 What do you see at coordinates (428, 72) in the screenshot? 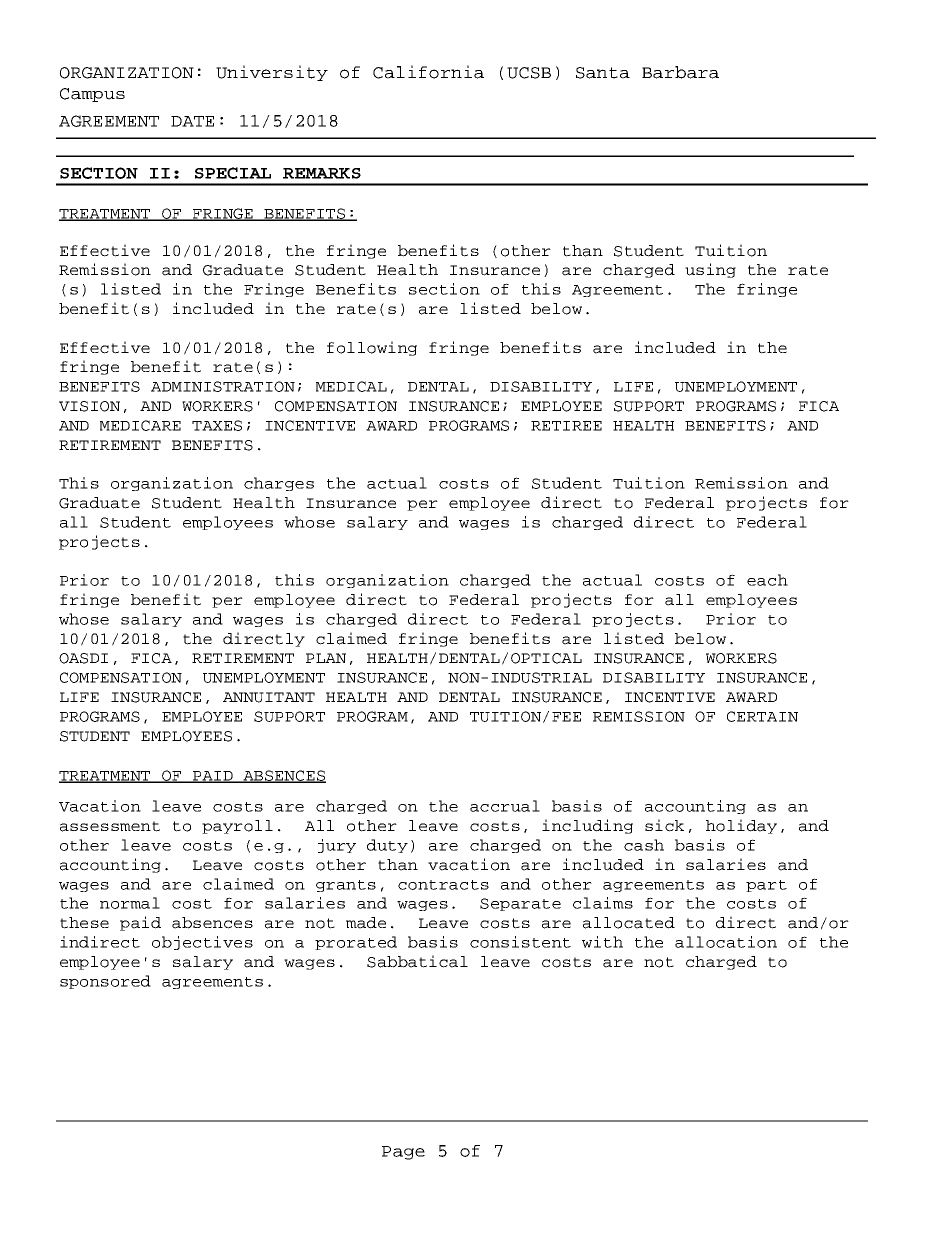
I see `California` at bounding box center [428, 72].
